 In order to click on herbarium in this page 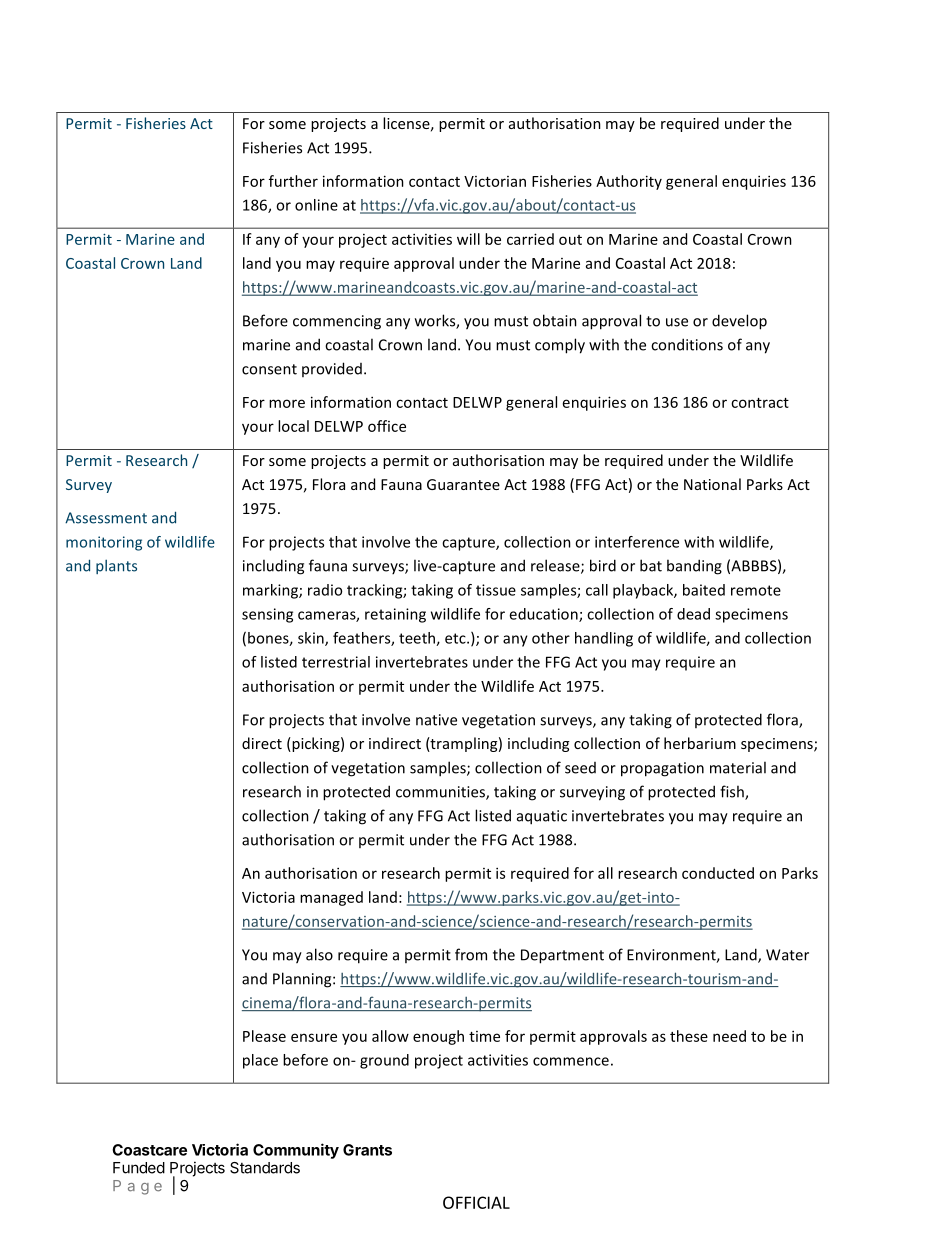, I will do `click(700, 743)`.
